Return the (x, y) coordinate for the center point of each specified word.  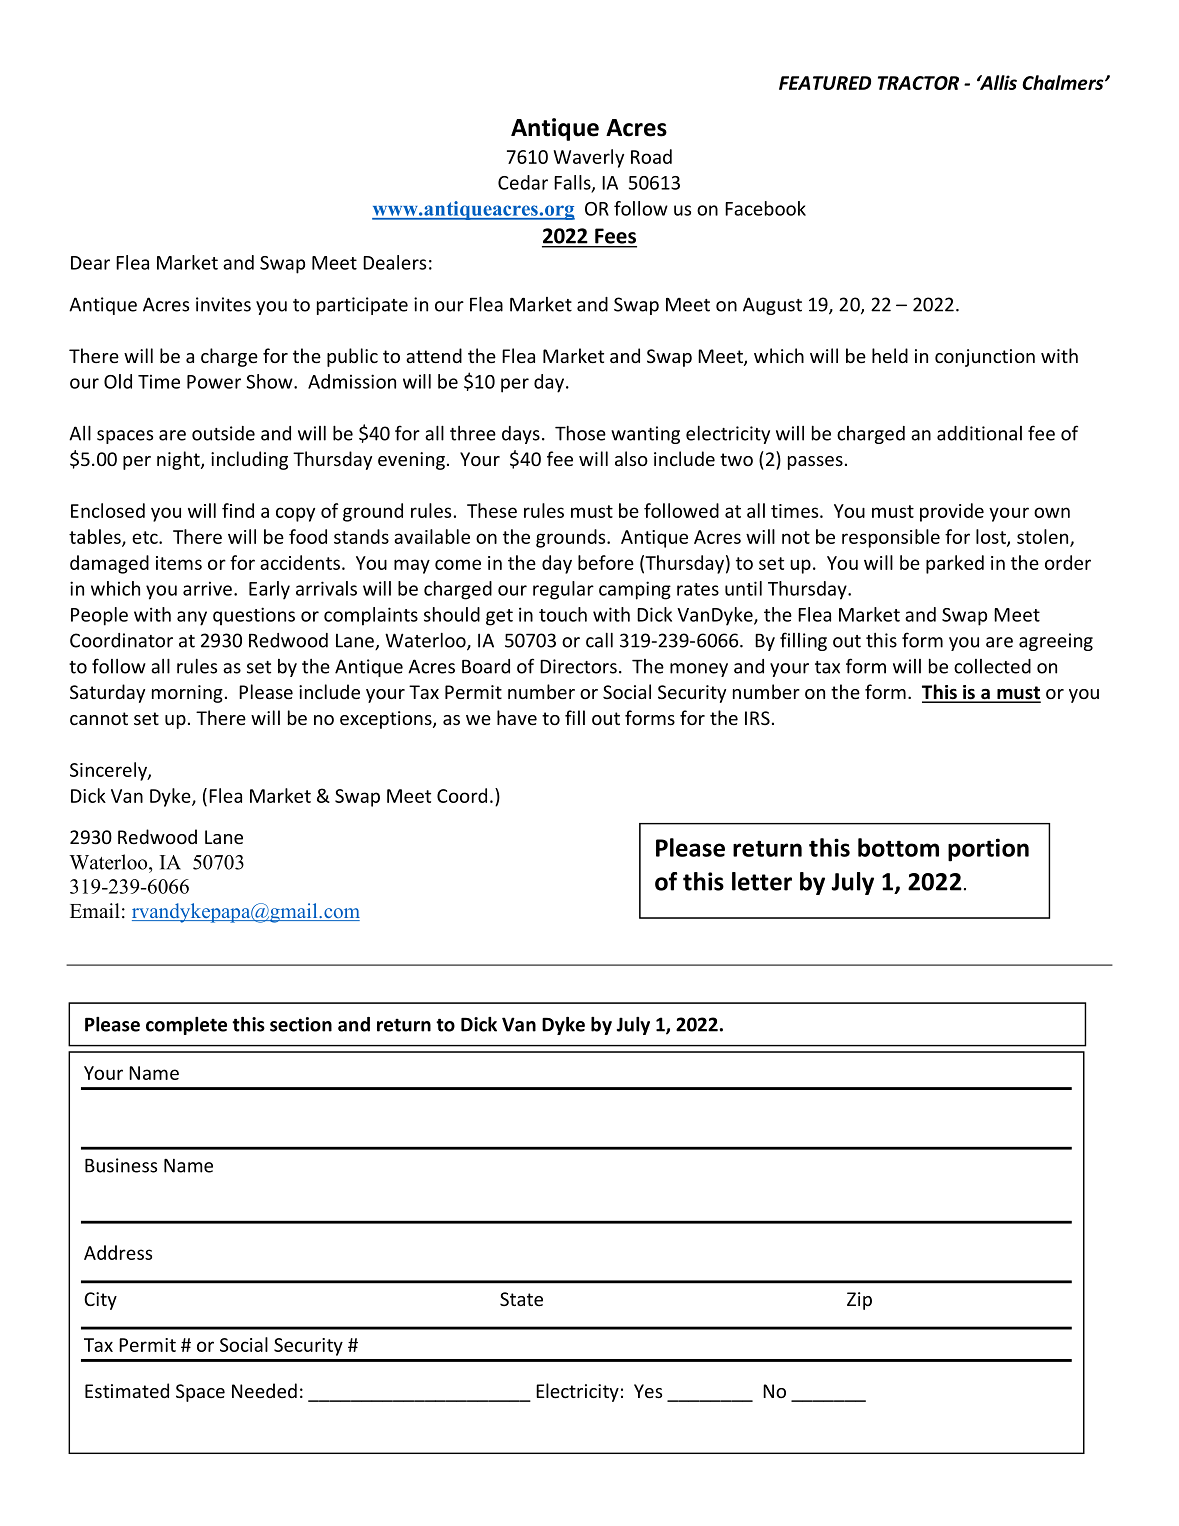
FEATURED (825, 83)
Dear (90, 263)
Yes (648, 1391)
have (517, 717)
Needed (264, 1390)
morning (187, 694)
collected (992, 666)
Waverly (588, 158)
